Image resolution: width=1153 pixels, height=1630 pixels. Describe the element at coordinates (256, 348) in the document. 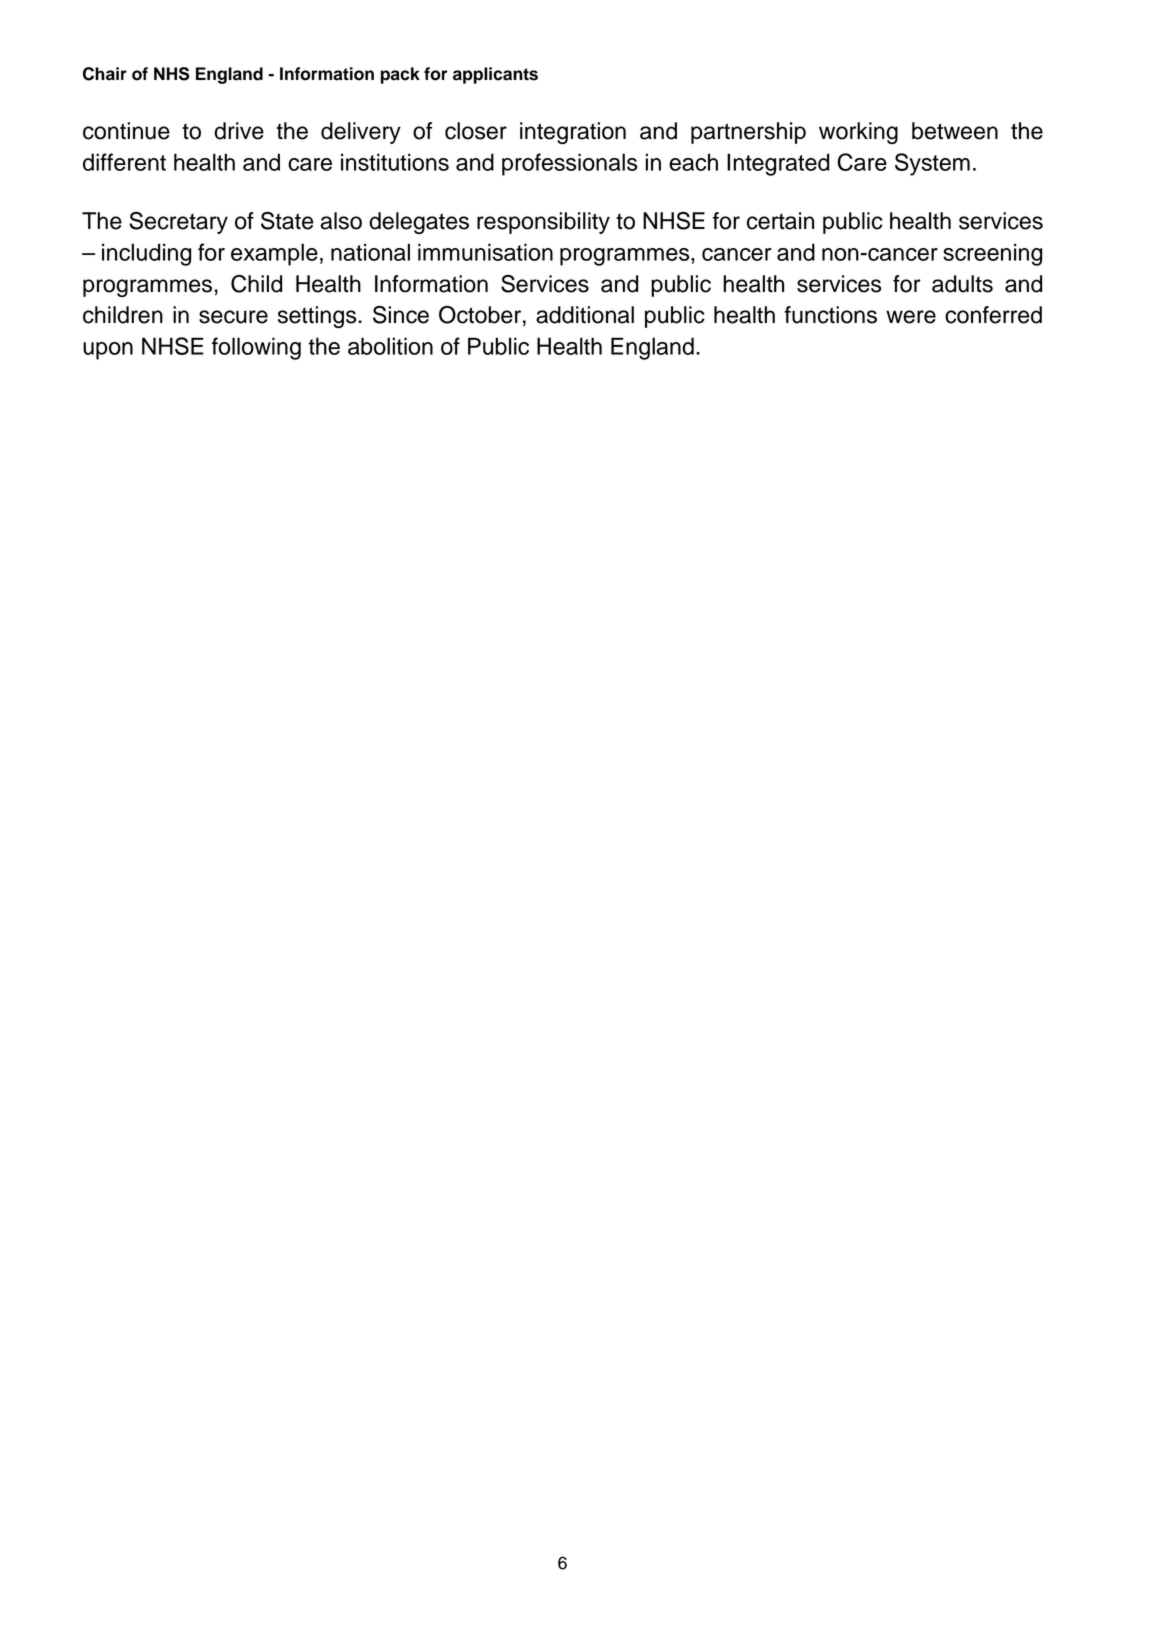

I see `following` at that location.
